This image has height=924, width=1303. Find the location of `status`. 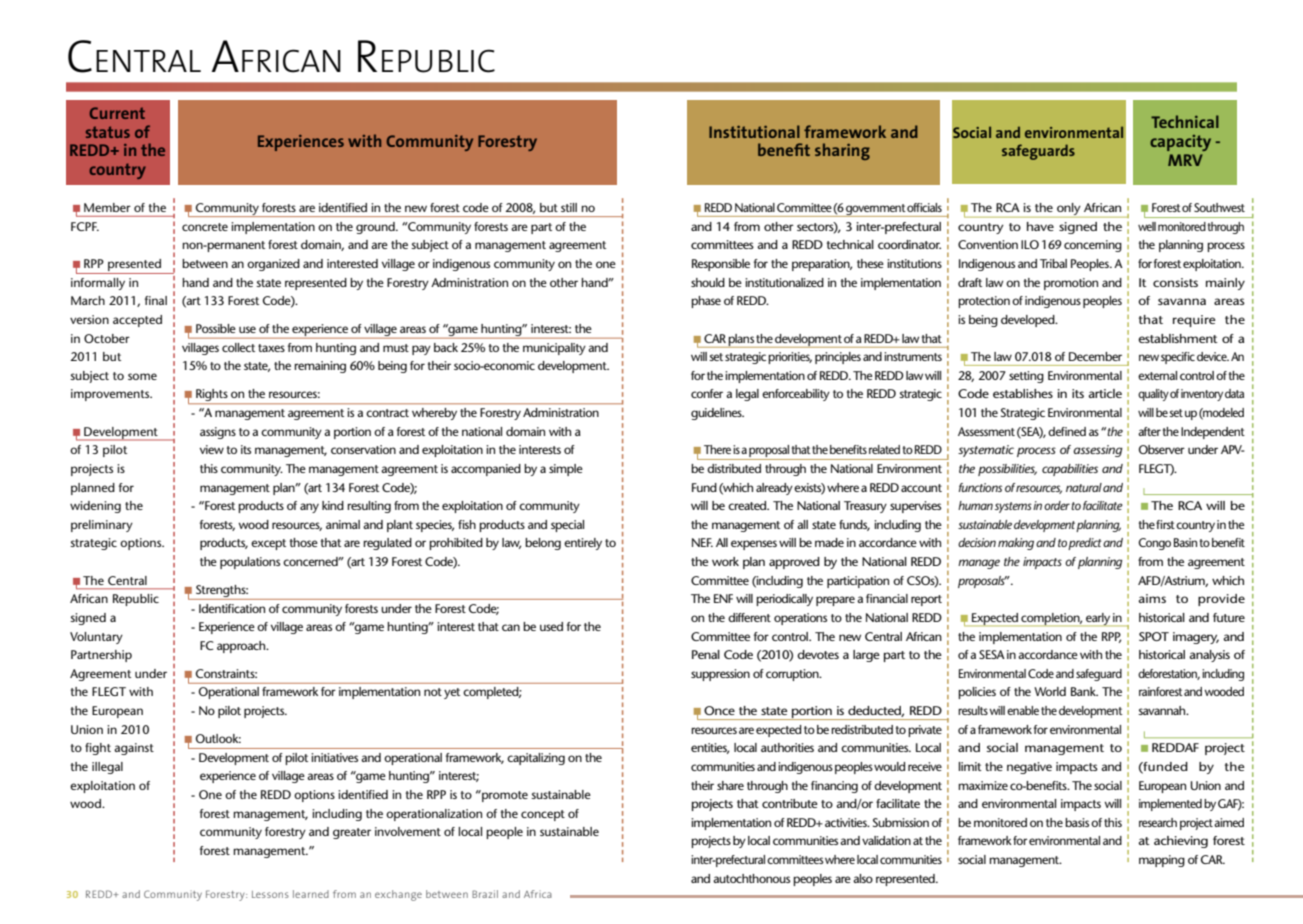

status is located at coordinates (108, 132).
